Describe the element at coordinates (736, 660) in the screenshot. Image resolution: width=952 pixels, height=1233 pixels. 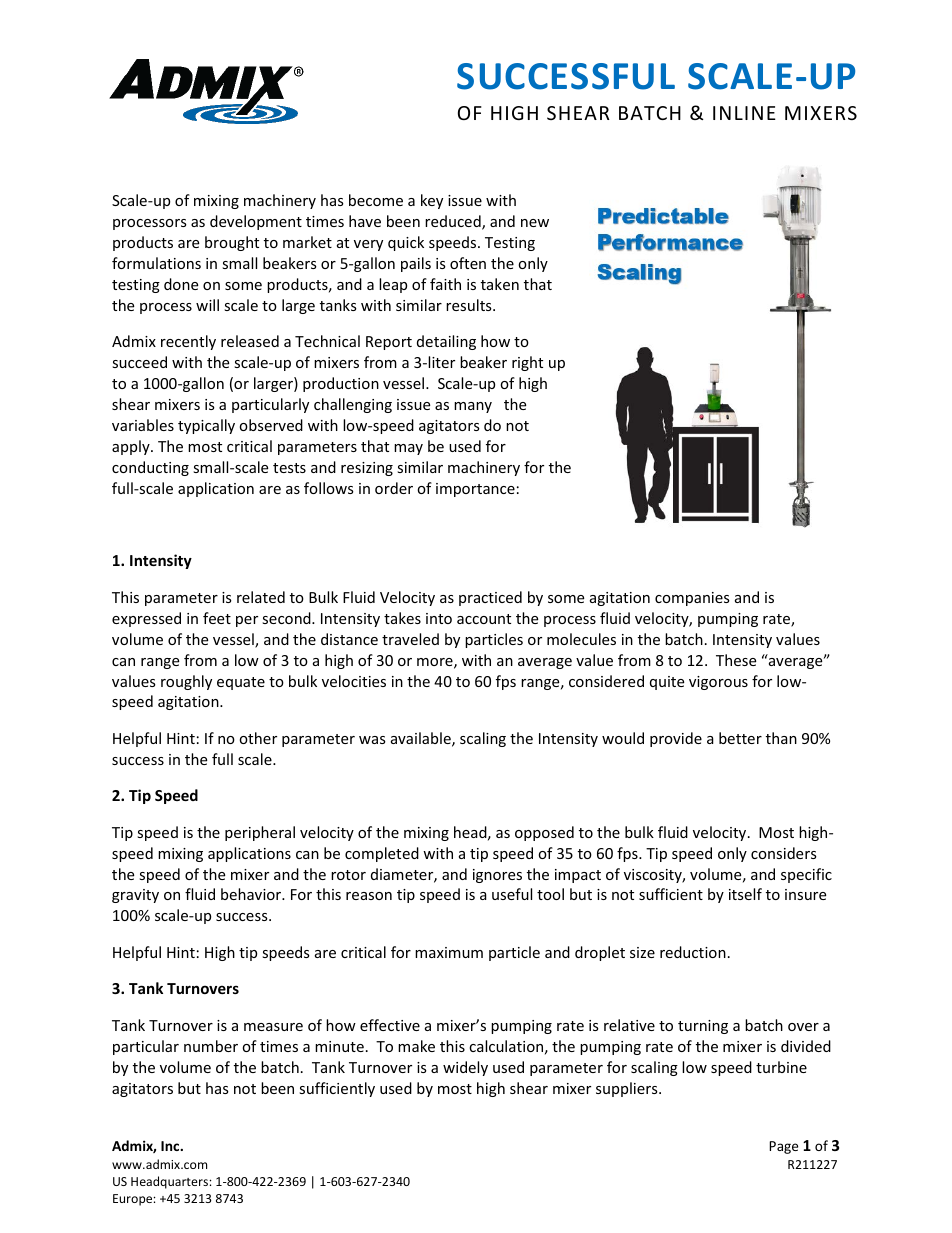
I see `These` at that location.
